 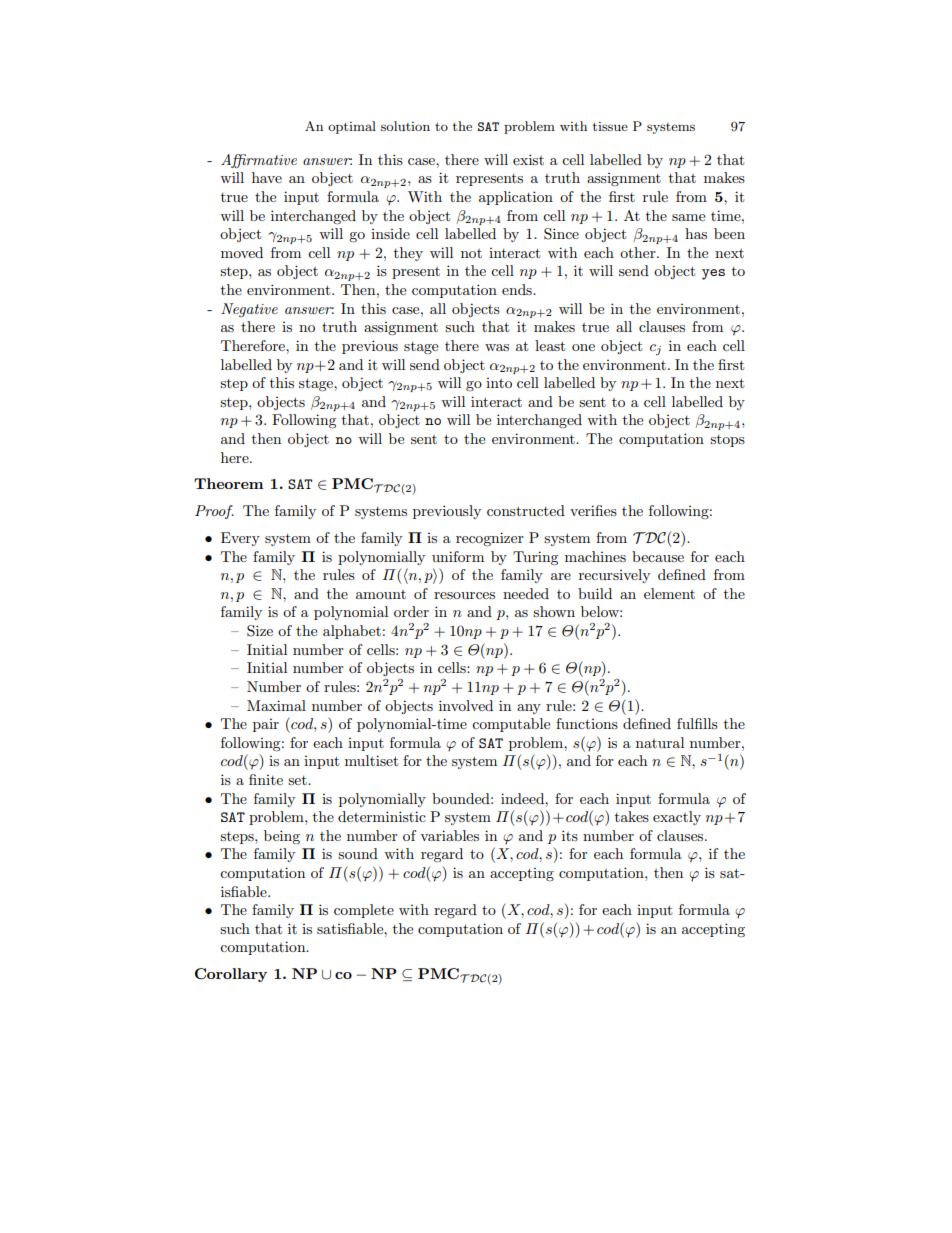 What do you see at coordinates (231, 975) in the page?
I see `Corollary` at bounding box center [231, 975].
